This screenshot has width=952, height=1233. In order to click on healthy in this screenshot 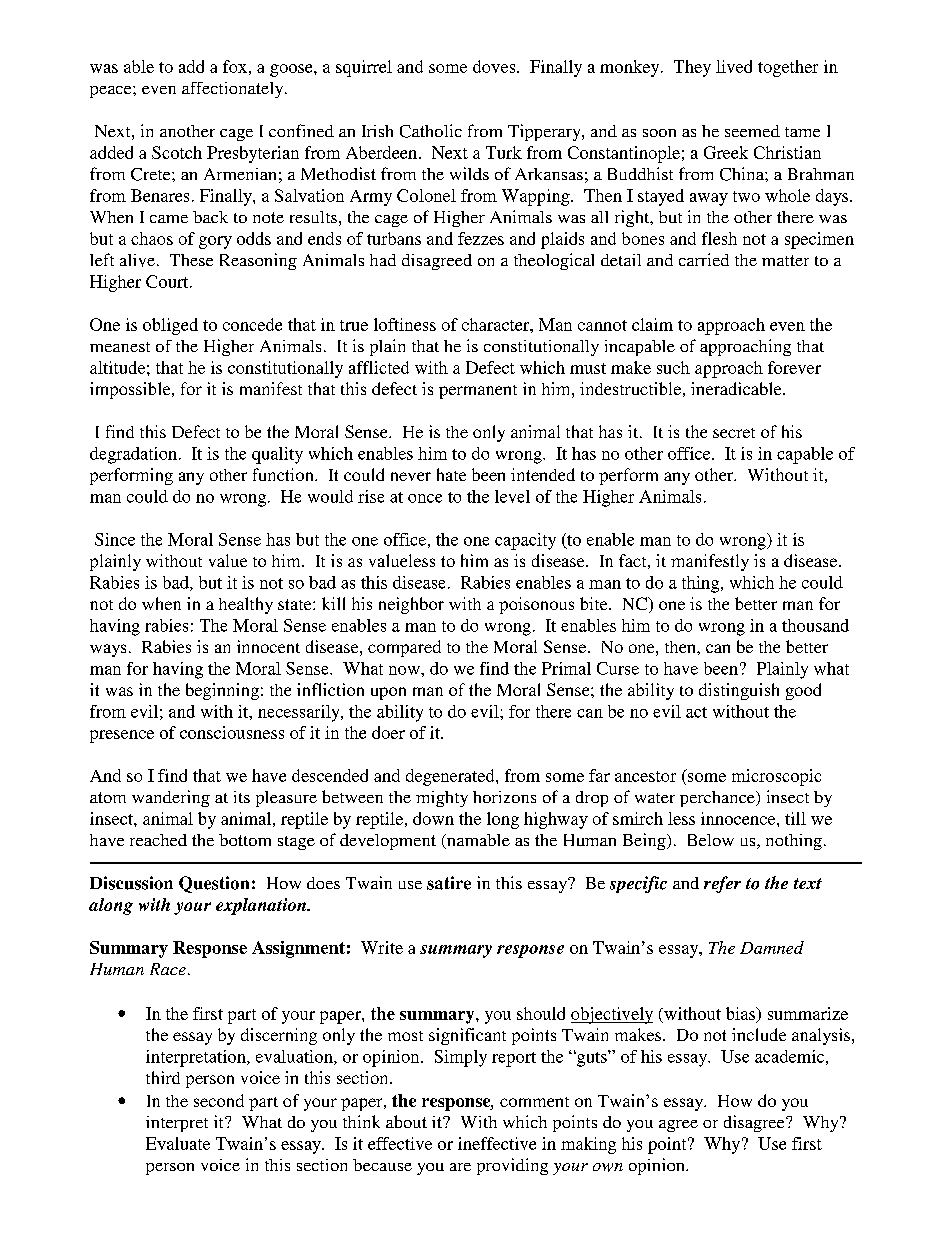, I will do `click(246, 605)`.
